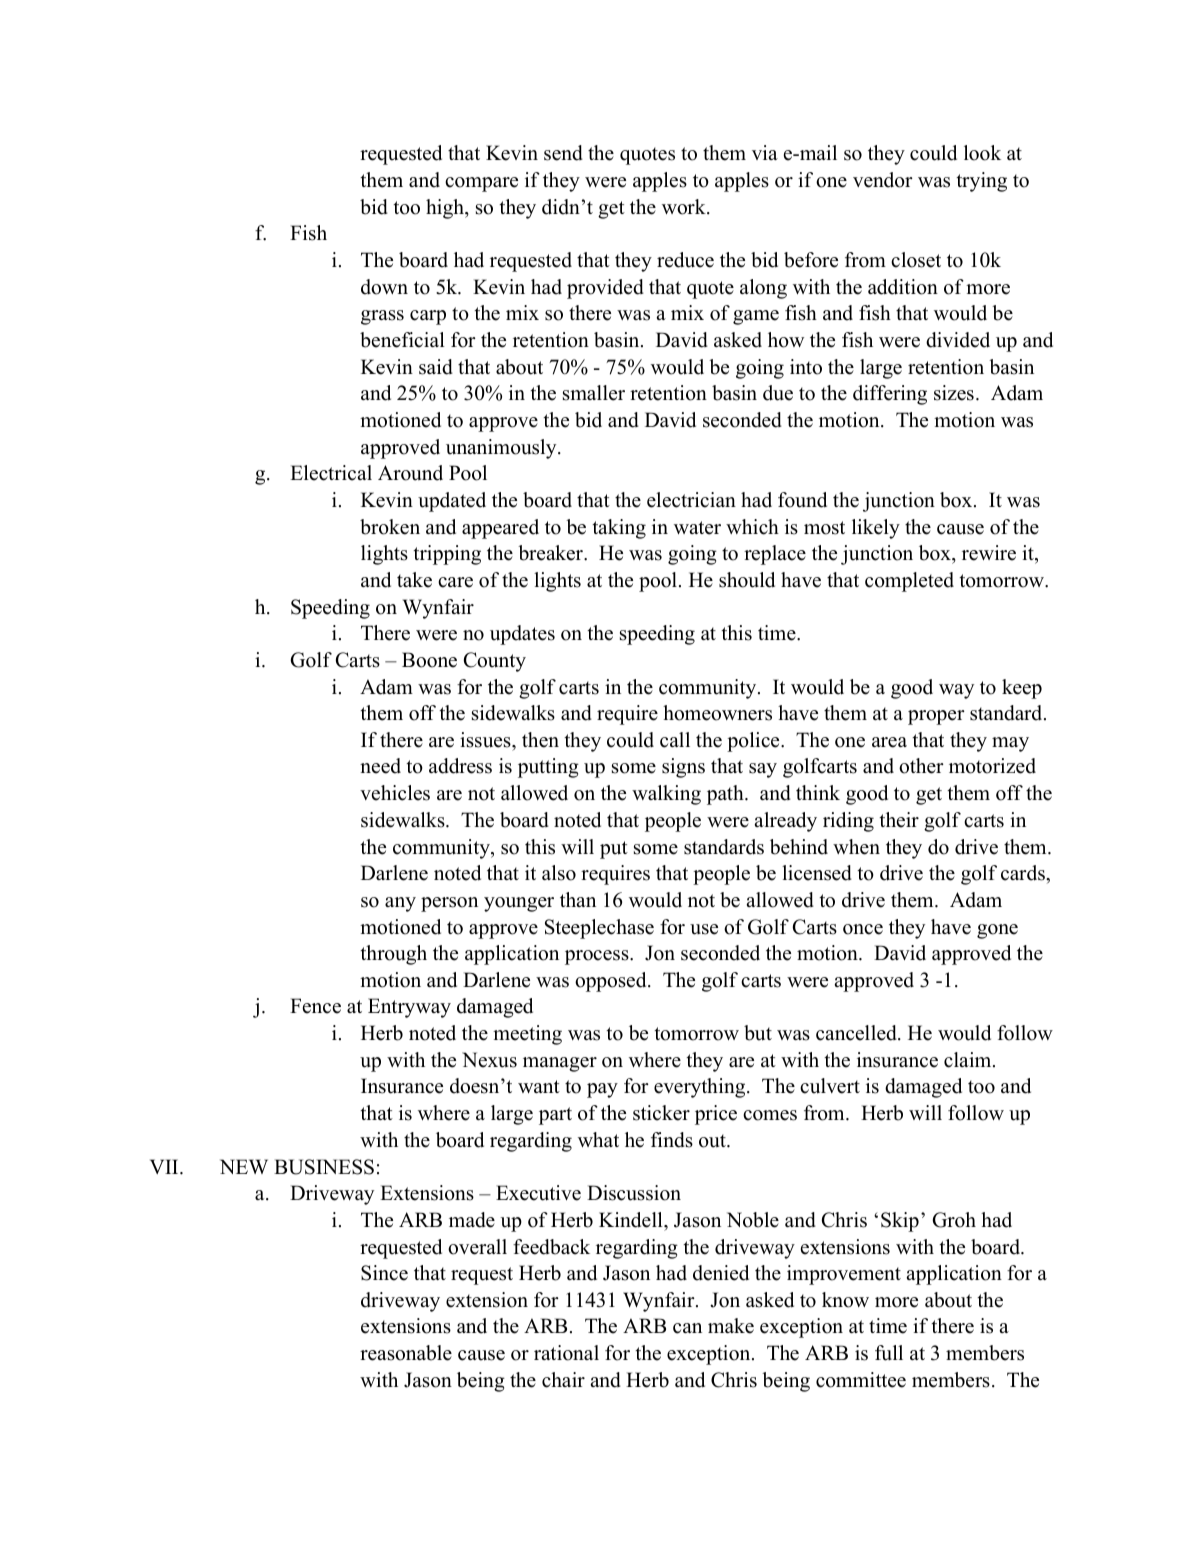 Image resolution: width=1195 pixels, height=1547 pixels. I want to click on send, so click(563, 153).
